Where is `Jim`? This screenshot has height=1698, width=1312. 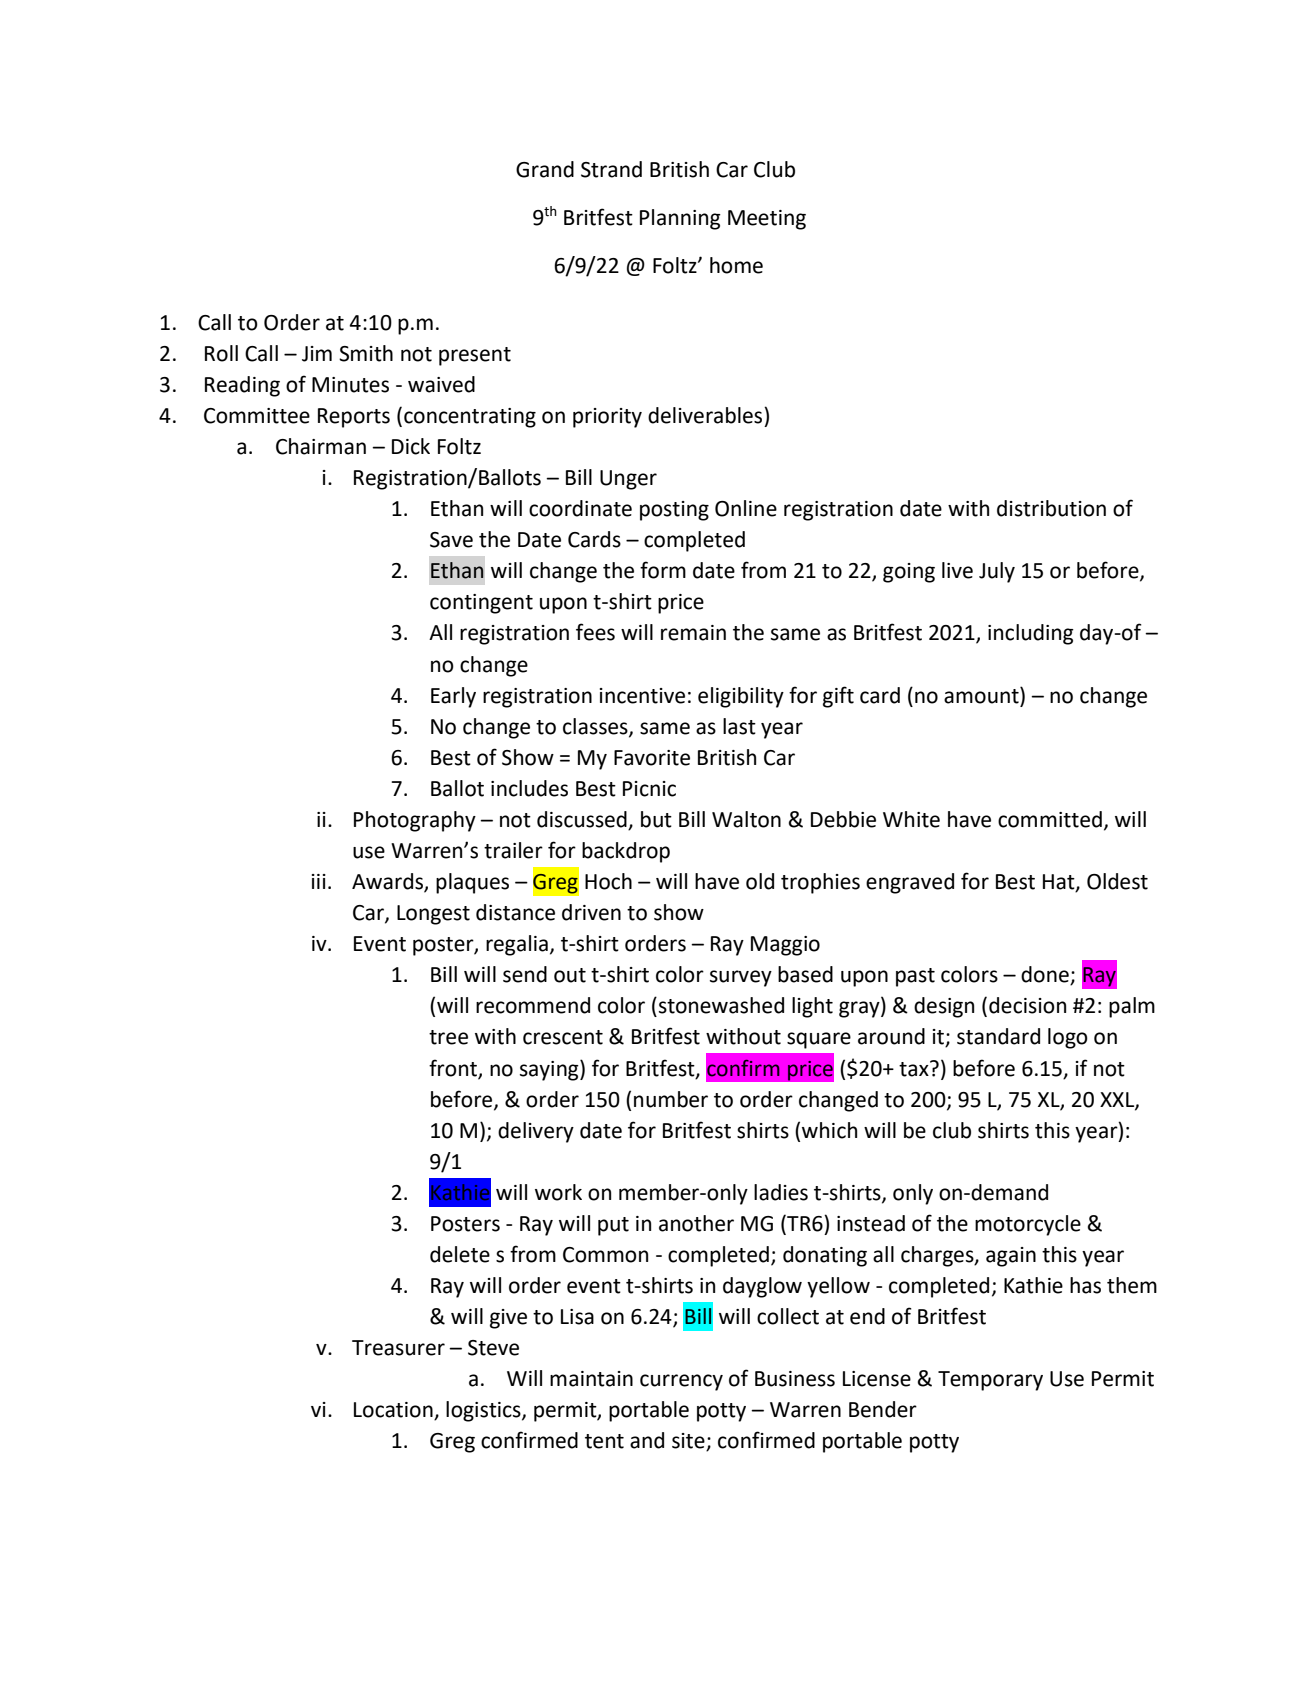 Jim is located at coordinates (317, 354).
